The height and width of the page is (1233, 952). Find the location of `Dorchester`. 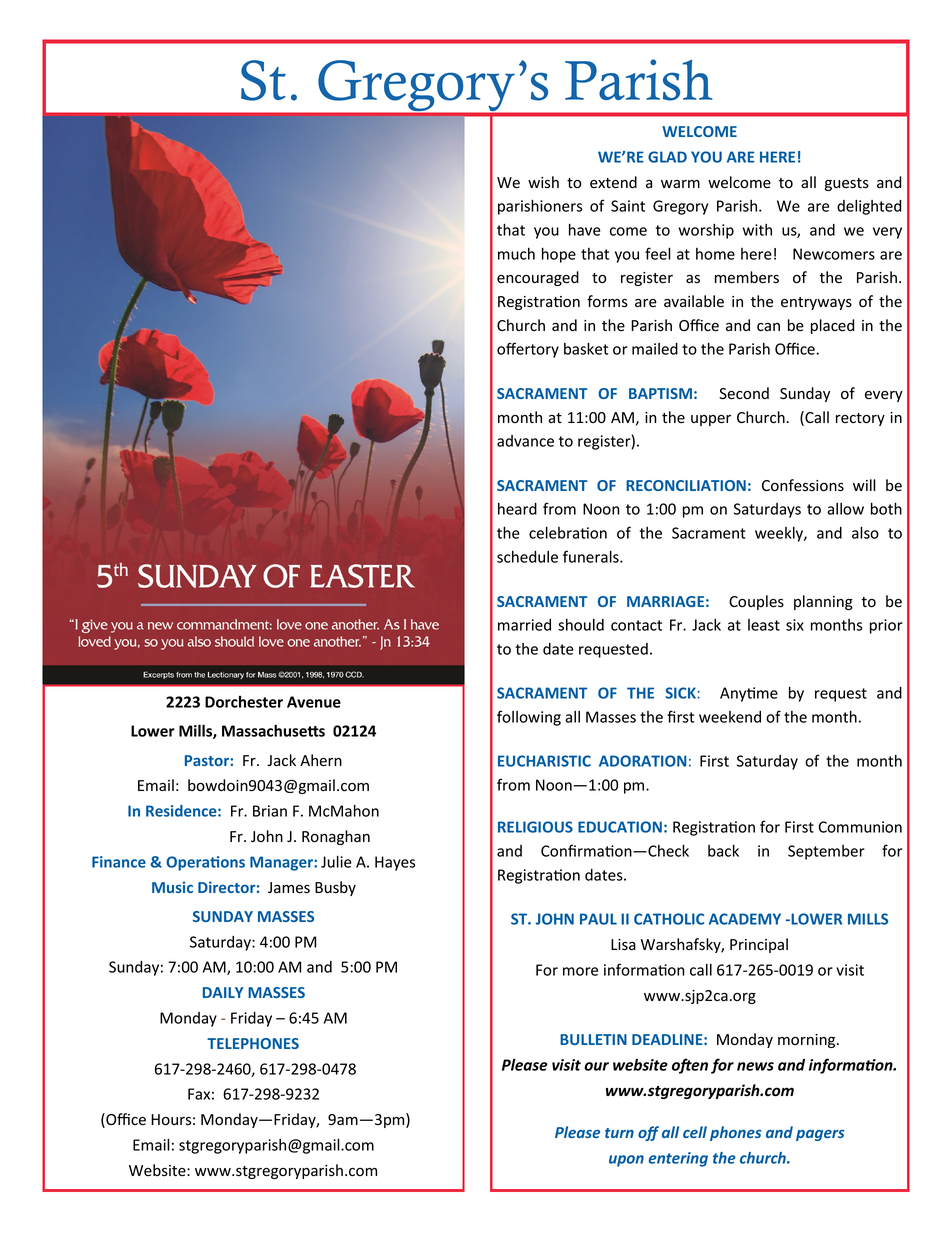

Dorchester is located at coordinates (244, 702).
